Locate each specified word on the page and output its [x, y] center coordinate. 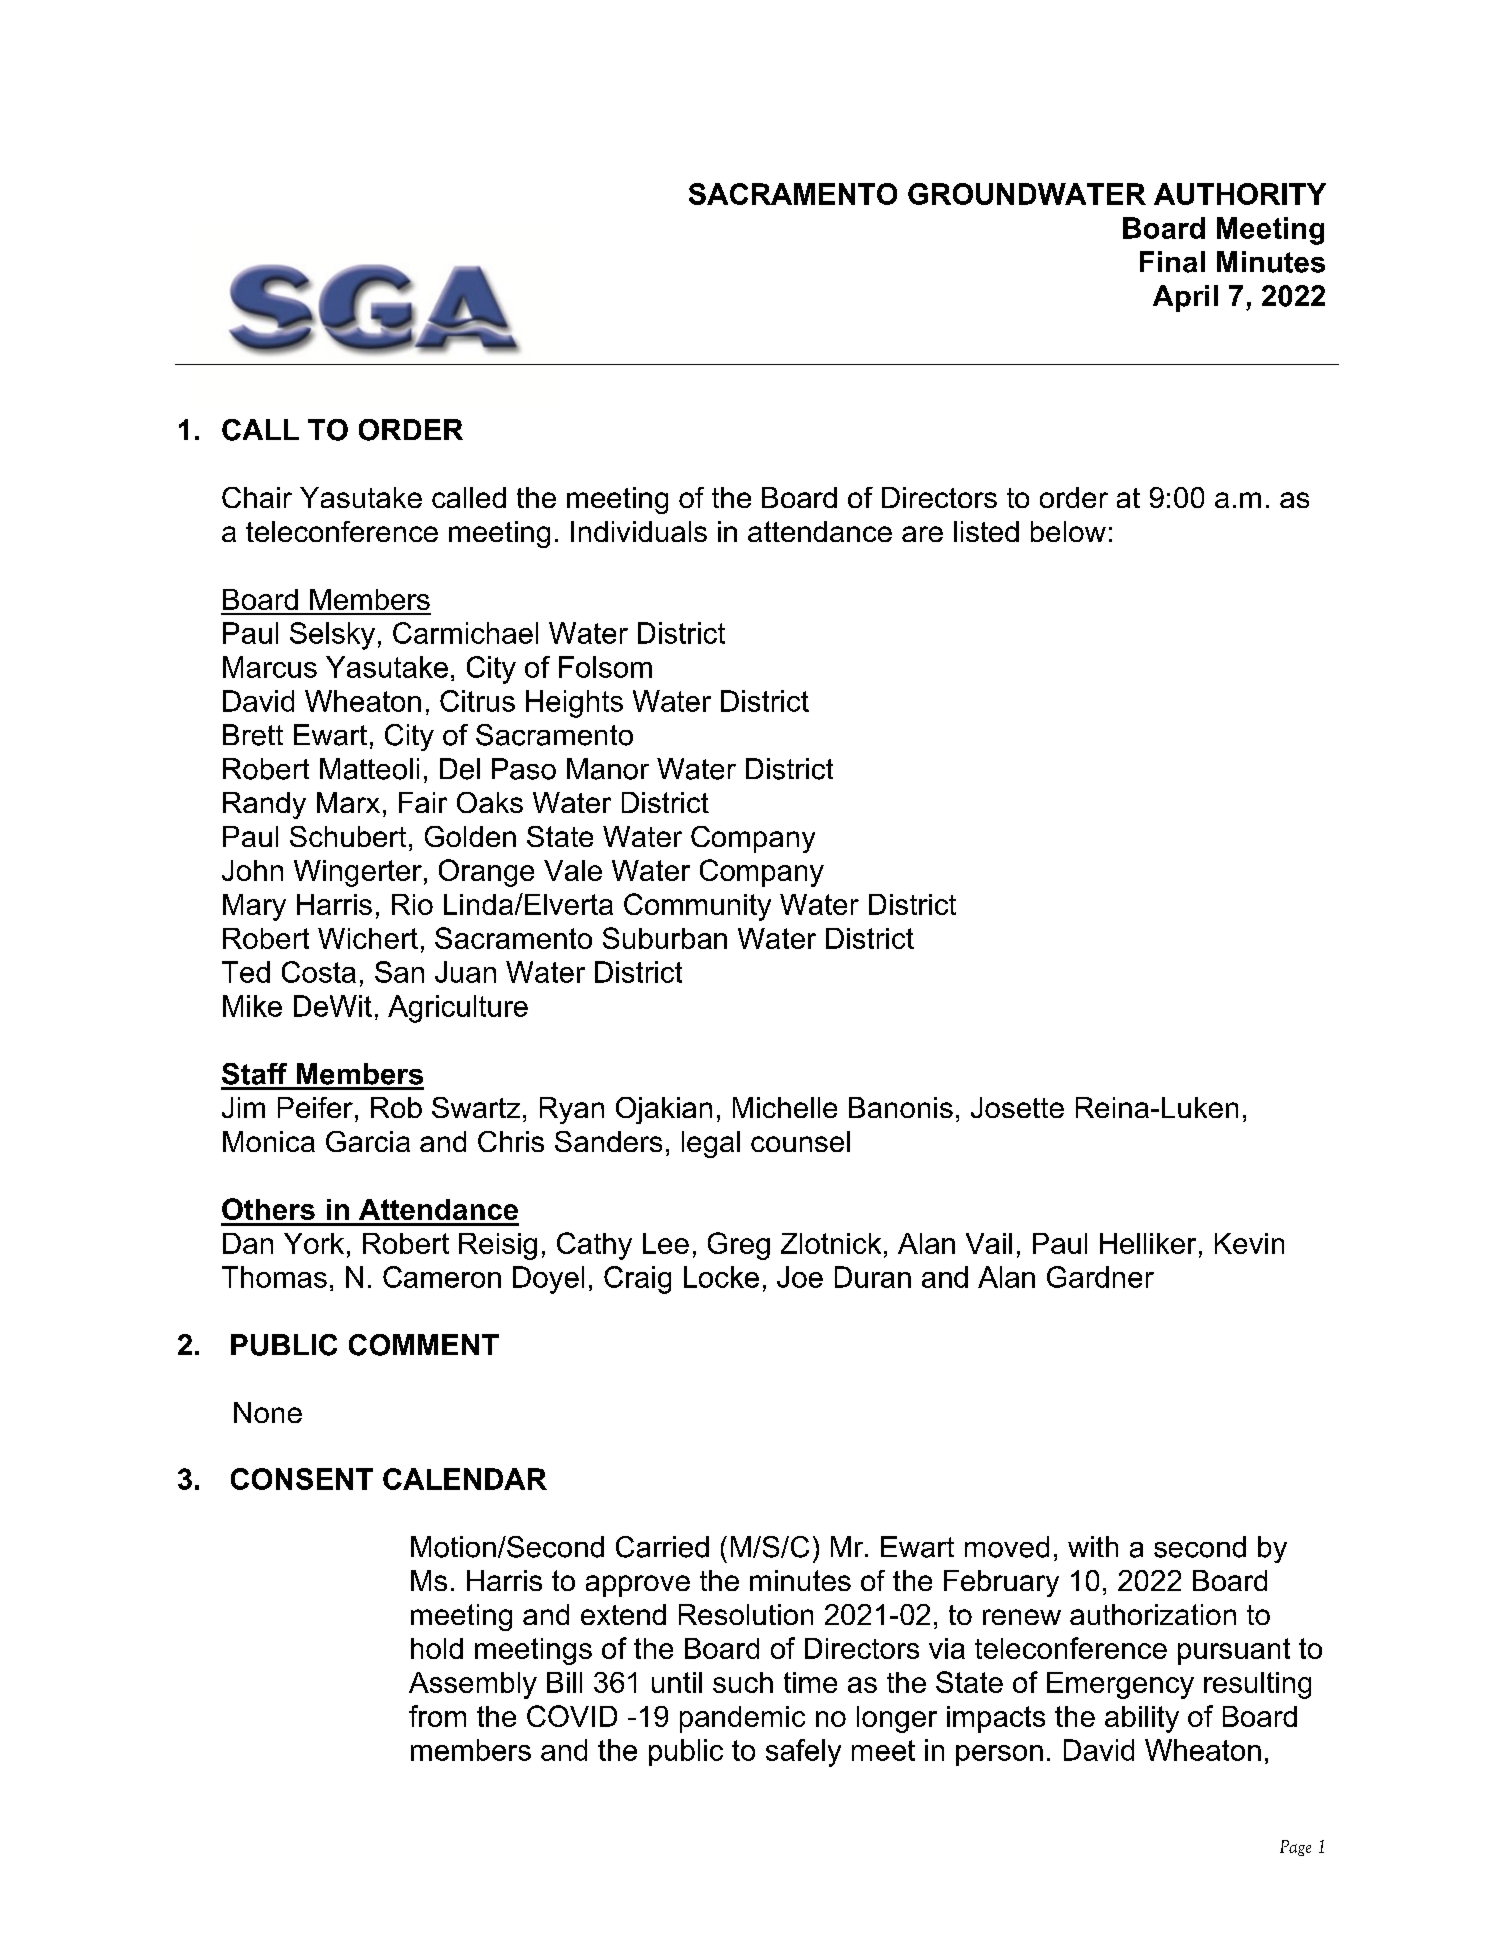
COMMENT [424, 1345]
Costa [319, 972]
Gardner [1100, 1277]
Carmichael [465, 633]
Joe [800, 1277]
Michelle [785, 1107]
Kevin [1249, 1243]
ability [1142, 1719]
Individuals [639, 531]
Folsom [605, 667]
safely [803, 1753]
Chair [257, 497]
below [1068, 531]
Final [1172, 262]
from [437, 1716]
